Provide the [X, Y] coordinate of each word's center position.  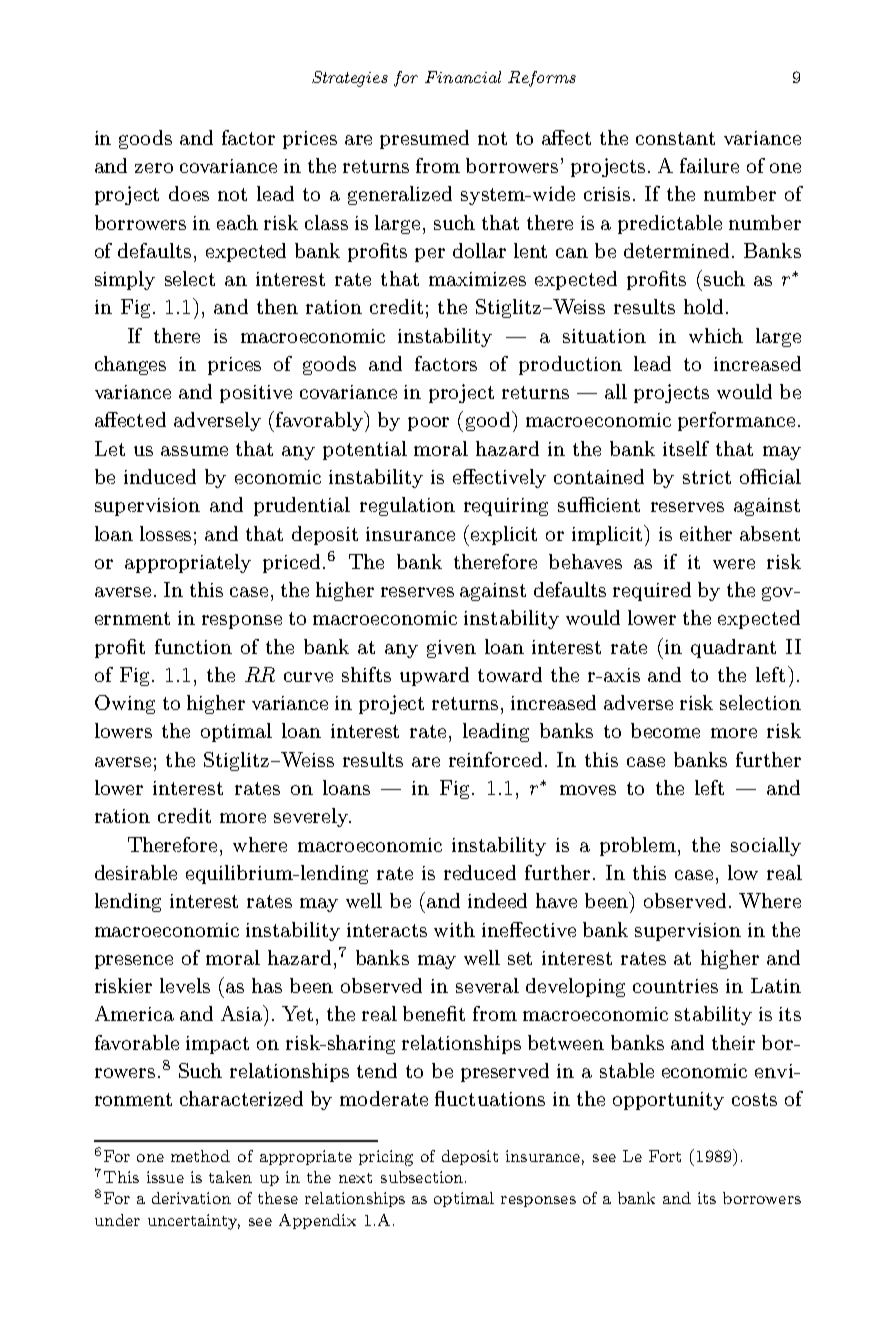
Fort [665, 1156]
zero [154, 168]
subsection [422, 1177]
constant [675, 138]
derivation [191, 1198]
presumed [424, 139]
